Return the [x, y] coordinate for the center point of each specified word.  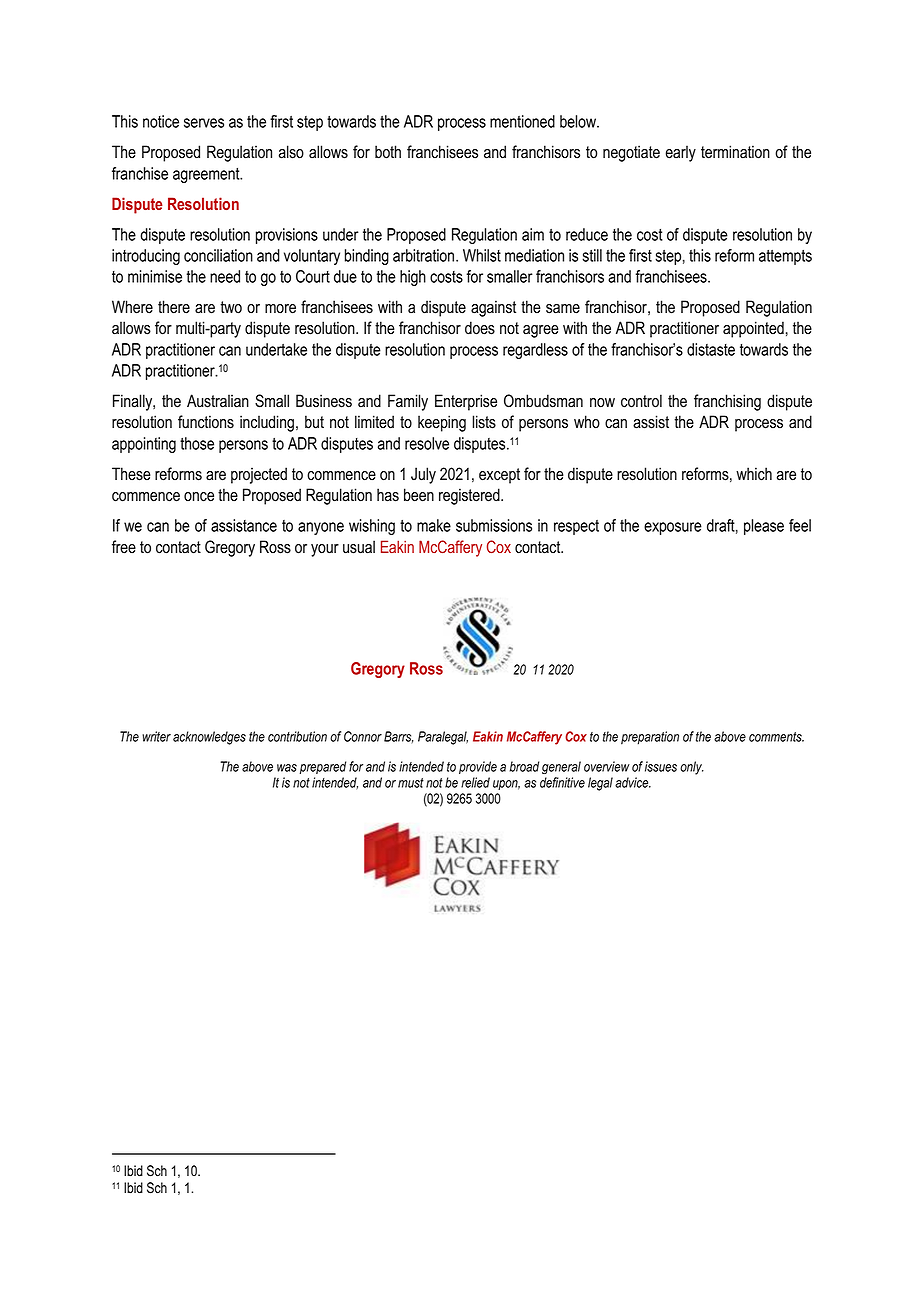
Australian [218, 401]
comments [776, 737]
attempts [785, 257]
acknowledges [209, 738]
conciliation [218, 255]
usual [359, 547]
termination [735, 152]
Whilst [482, 255]
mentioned [522, 121]
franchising [727, 402]
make [434, 525]
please [764, 527]
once [199, 497]
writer [156, 736]
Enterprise [466, 402]
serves [204, 123]
